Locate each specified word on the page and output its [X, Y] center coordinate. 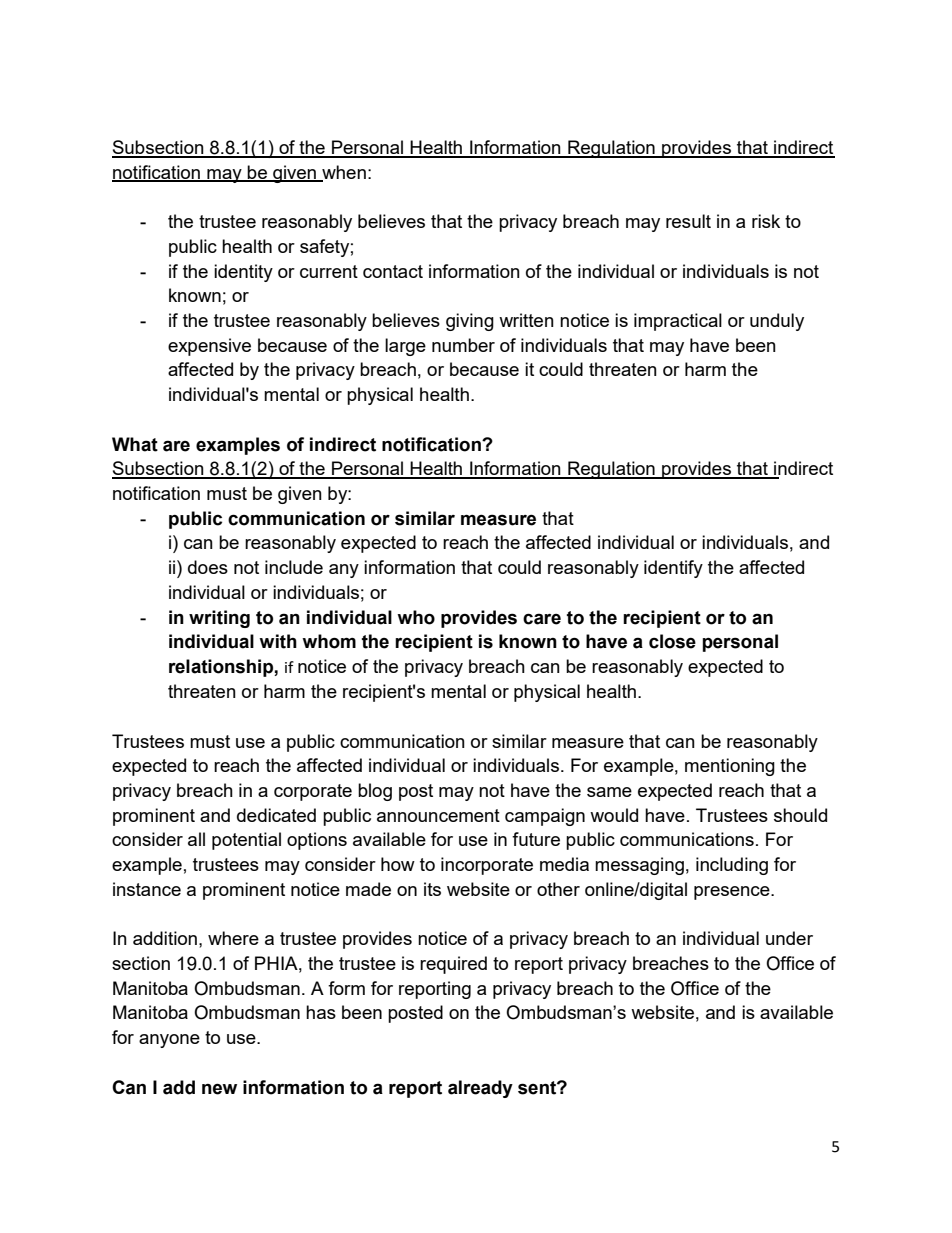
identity [243, 273]
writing [219, 619]
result [688, 221]
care [542, 619]
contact [393, 271]
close [672, 641]
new [219, 1089]
